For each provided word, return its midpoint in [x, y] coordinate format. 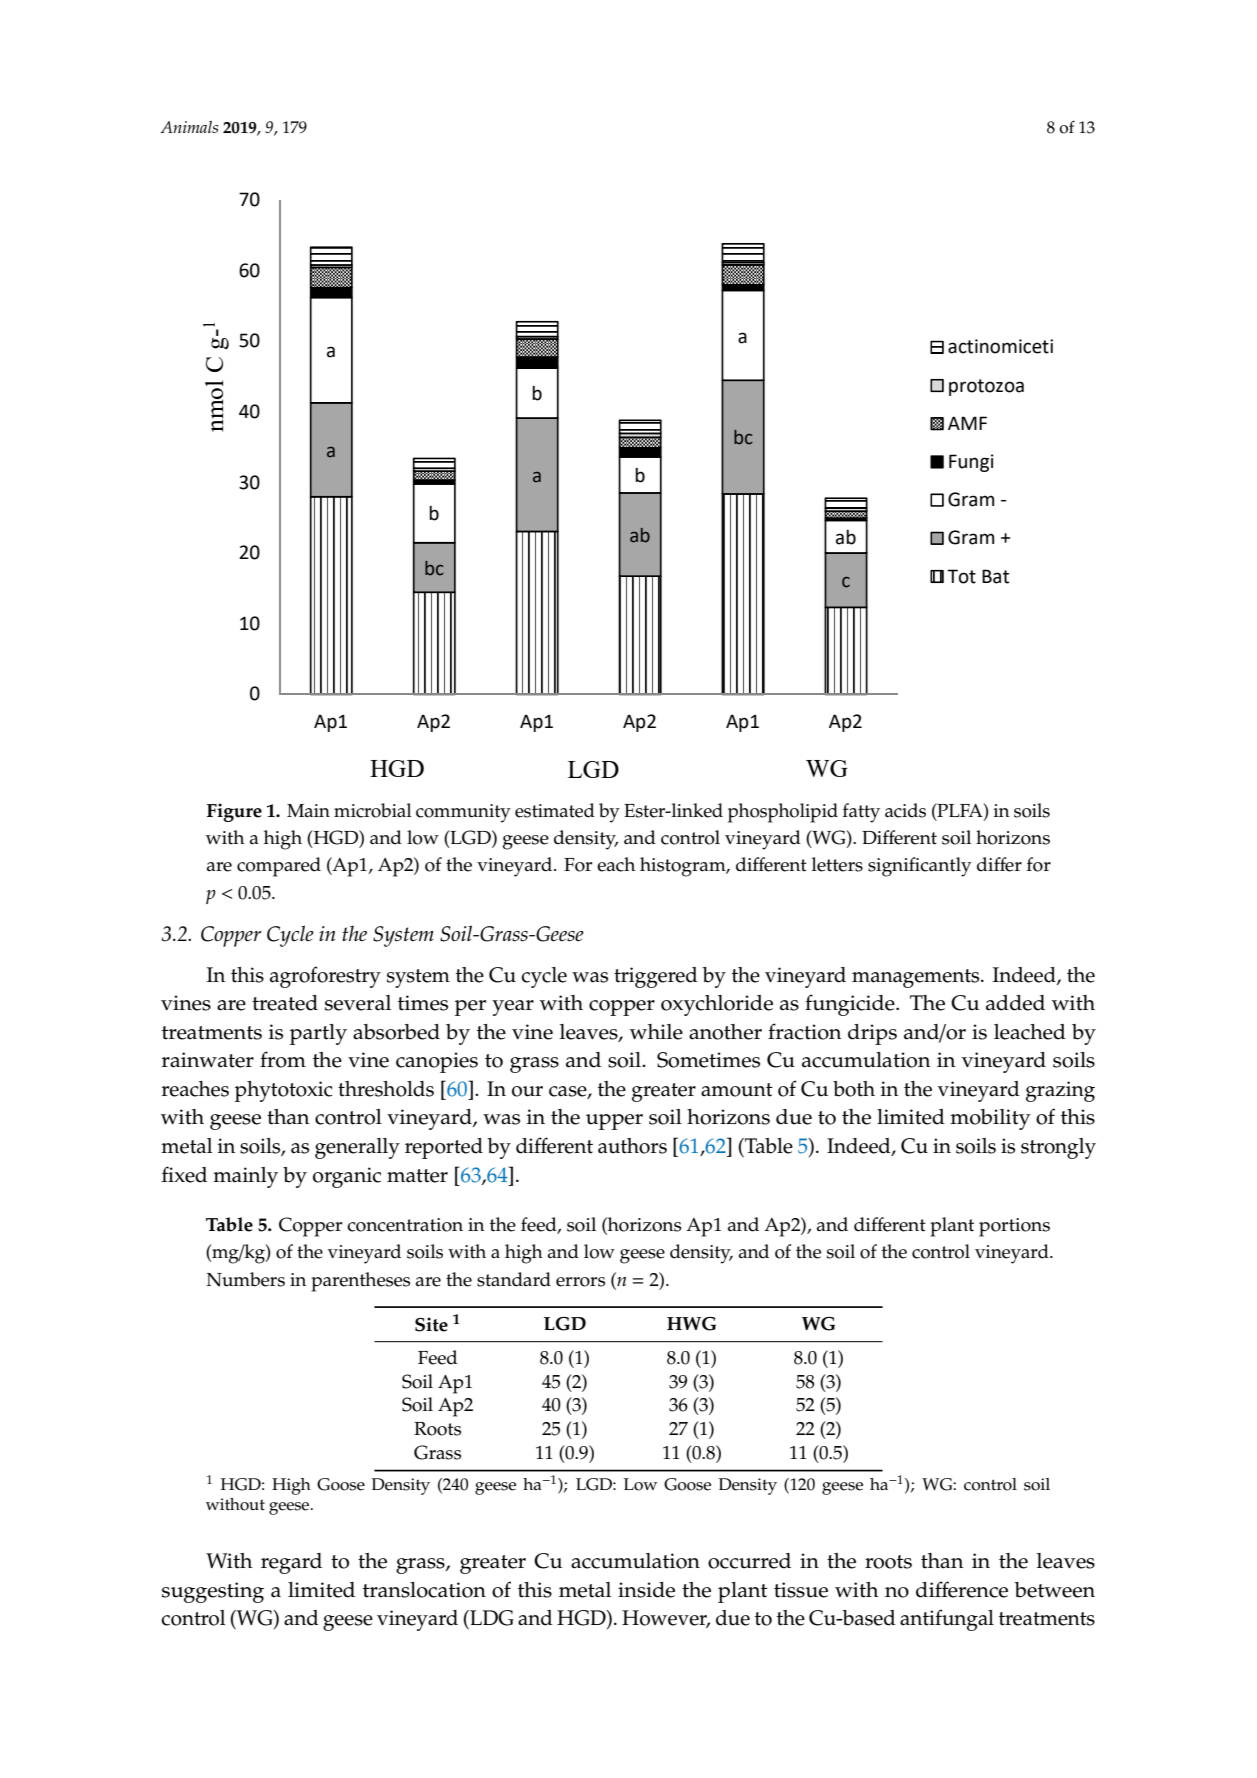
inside [646, 1590]
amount [737, 1090]
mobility [990, 1119]
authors [632, 1146]
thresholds [386, 1089]
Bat [995, 576]
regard [291, 1563]
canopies [437, 1062]
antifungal [947, 1620]
